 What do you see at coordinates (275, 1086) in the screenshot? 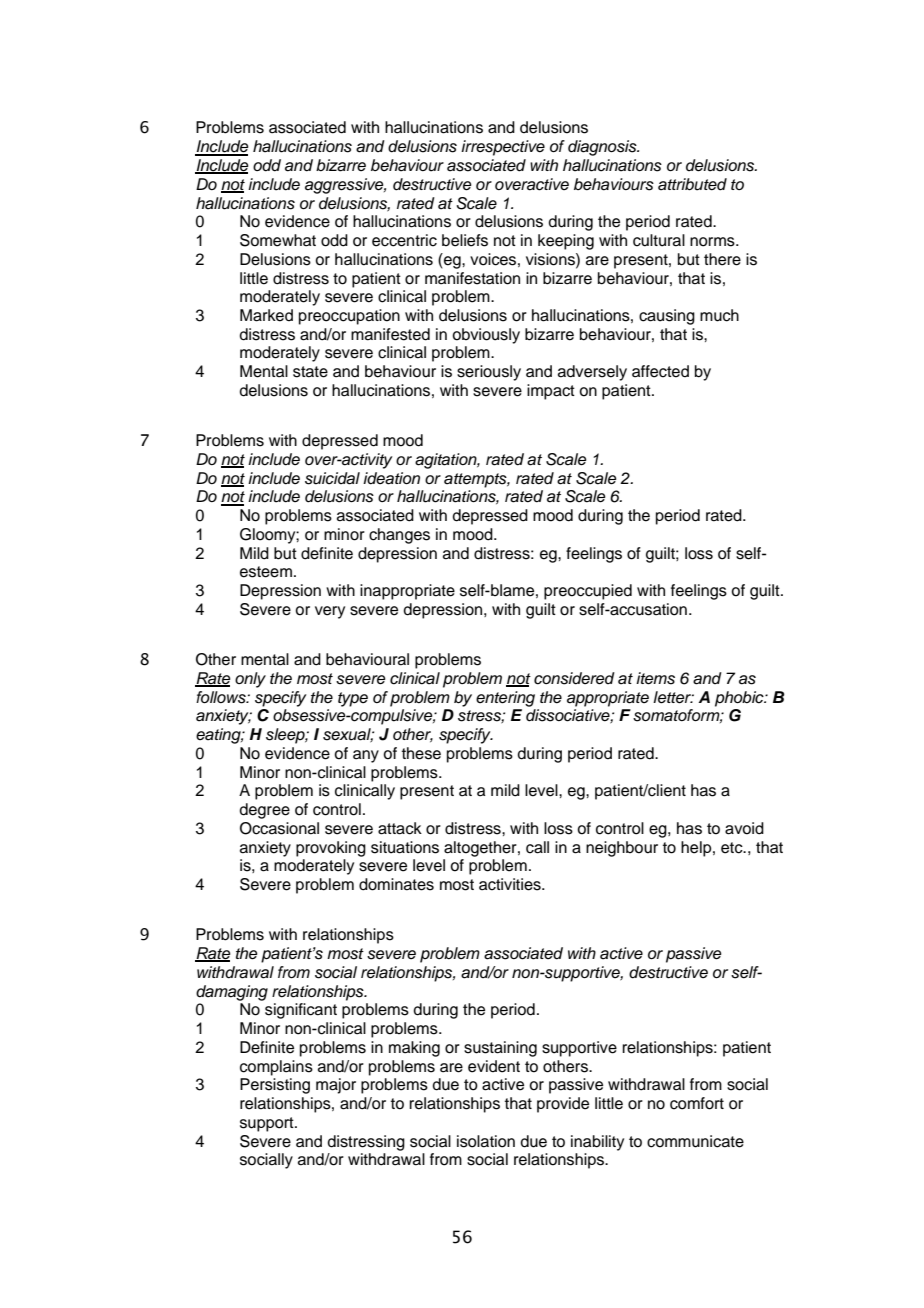
I see `Persisting` at bounding box center [275, 1086].
